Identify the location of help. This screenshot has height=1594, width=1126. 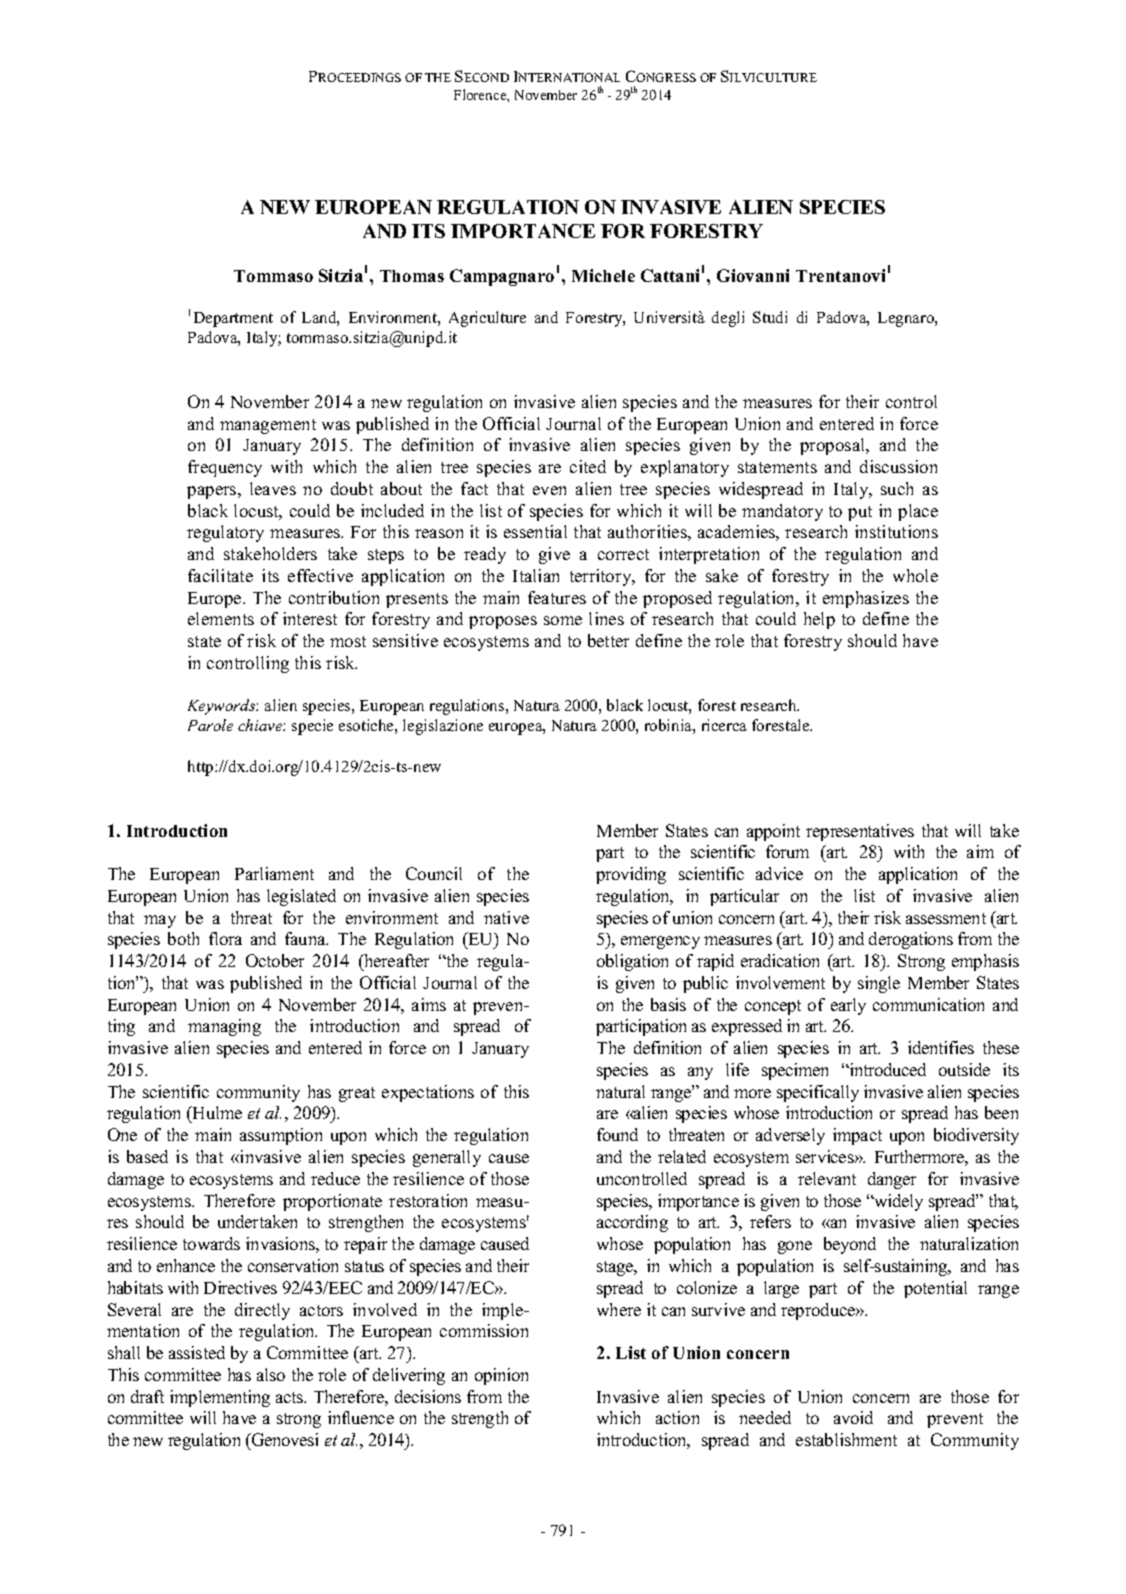
(819, 620).
